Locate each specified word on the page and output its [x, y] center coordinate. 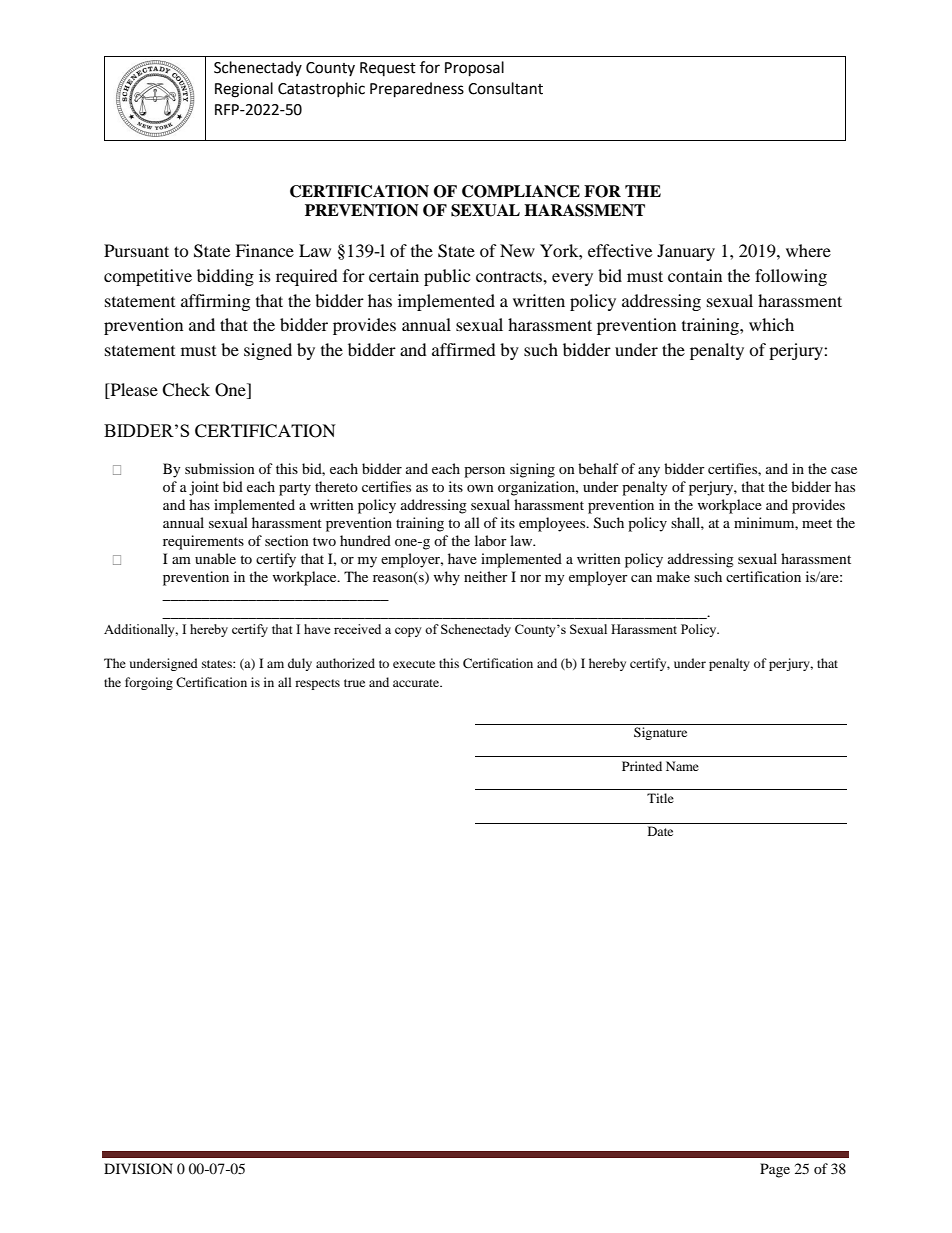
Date [660, 831]
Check [186, 390]
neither [486, 576]
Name [682, 766]
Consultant [505, 88]
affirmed [464, 349]
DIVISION [138, 1169]
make [673, 576]
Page [775, 1170]
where [808, 250]
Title [660, 798]
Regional [244, 90]
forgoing [149, 683]
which [771, 324]
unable [215, 558]
